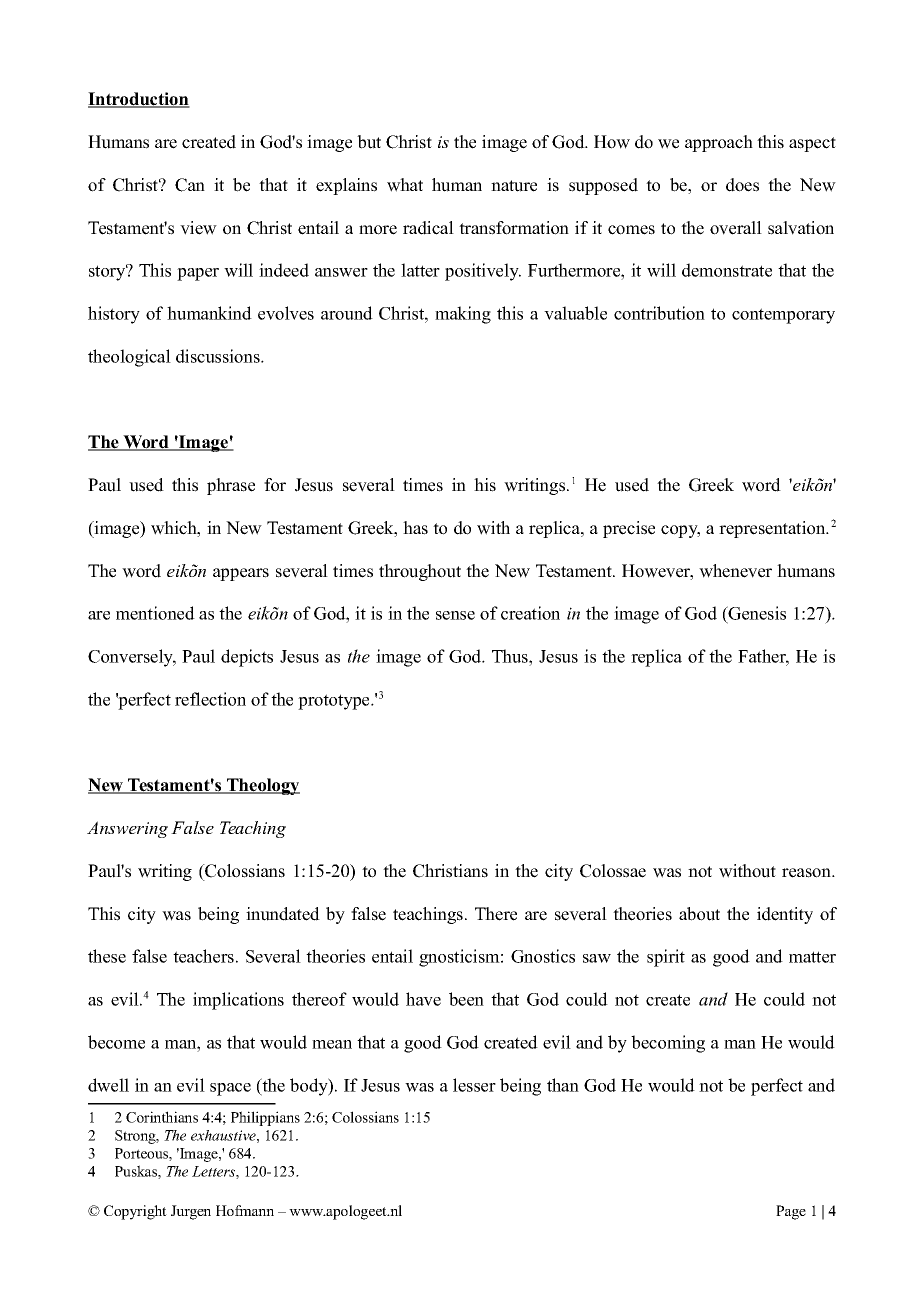 The width and height of the screenshot is (924, 1308). I want to click on whenever, so click(735, 571).
